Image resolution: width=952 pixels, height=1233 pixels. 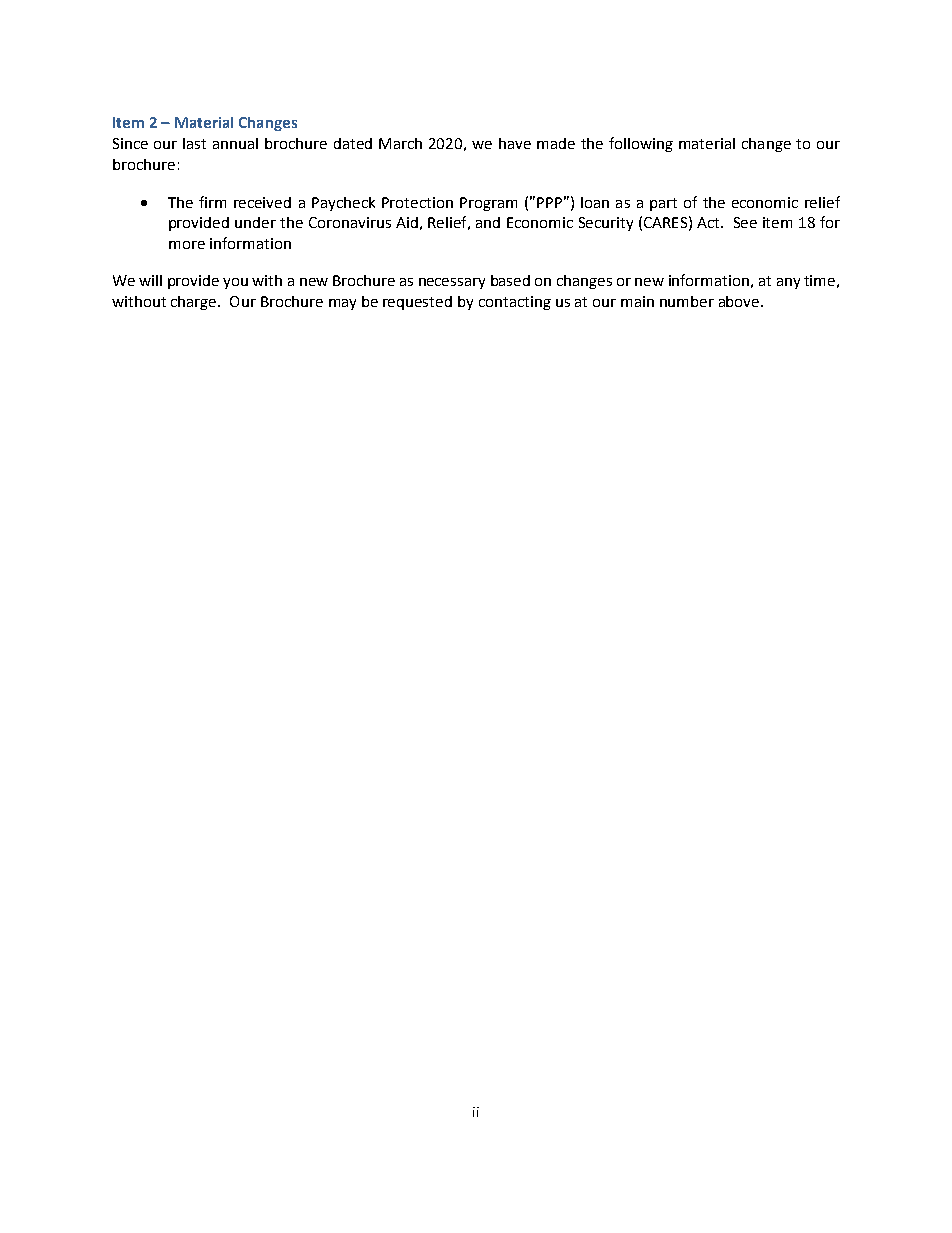 I want to click on See, so click(x=745, y=222).
